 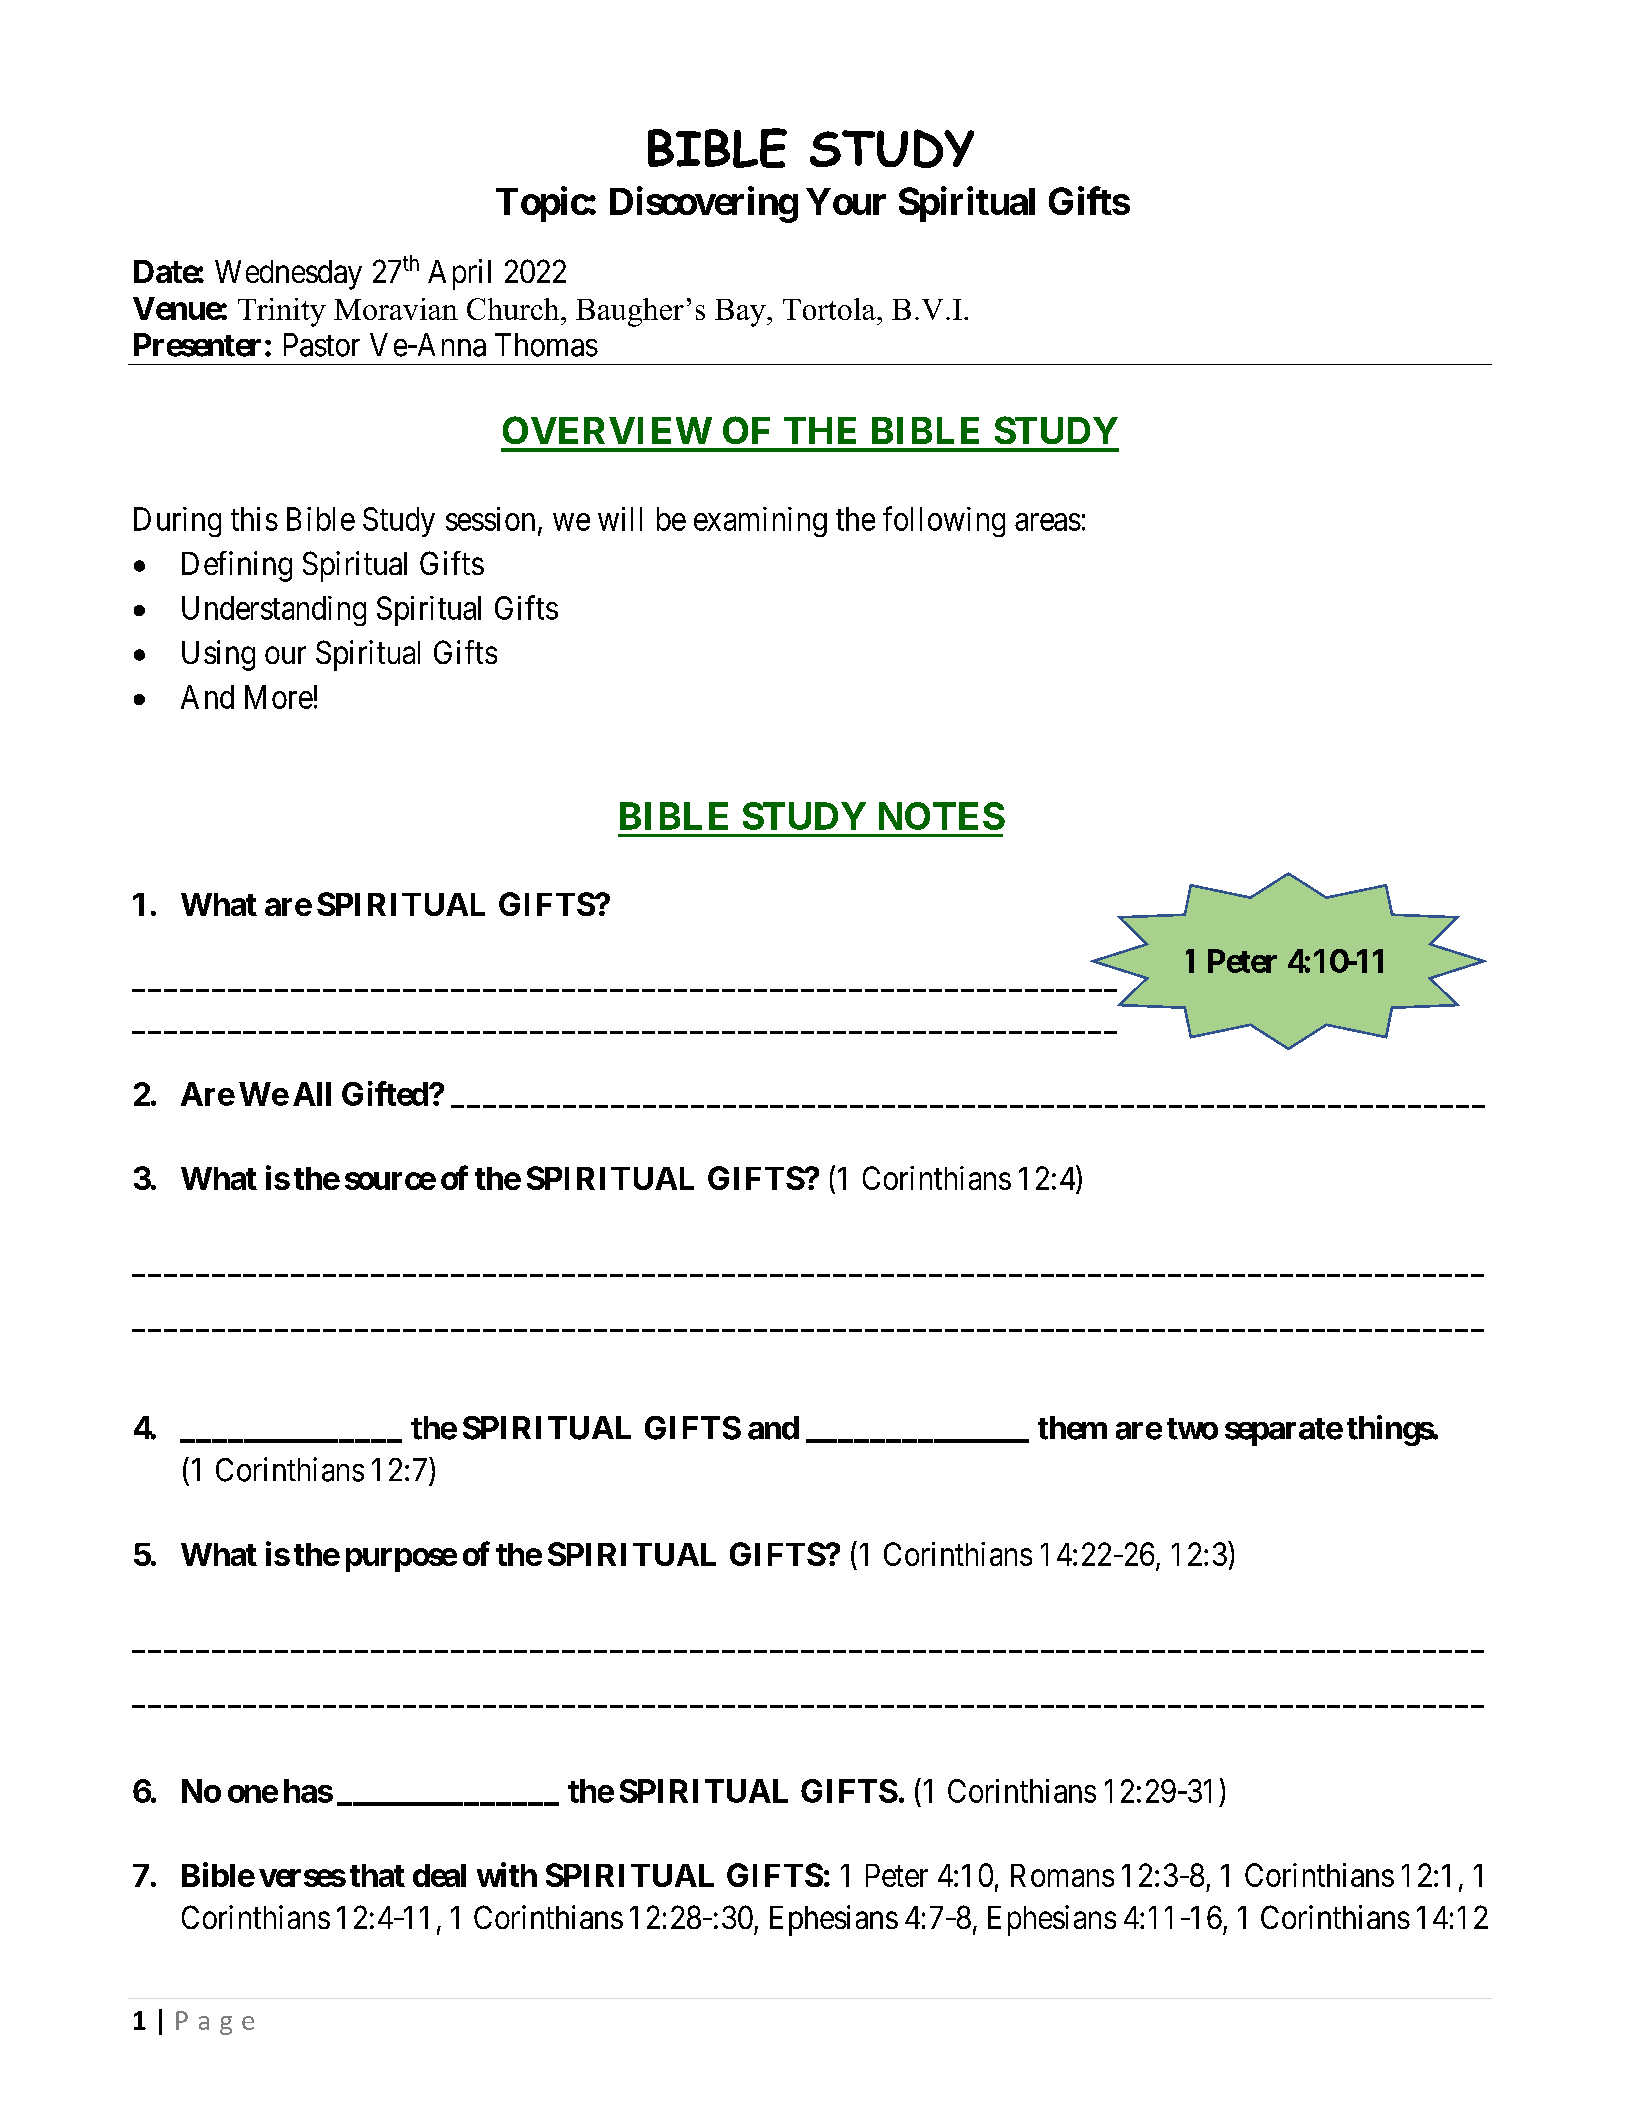 What do you see at coordinates (514, 309) in the image?
I see `Church` at bounding box center [514, 309].
